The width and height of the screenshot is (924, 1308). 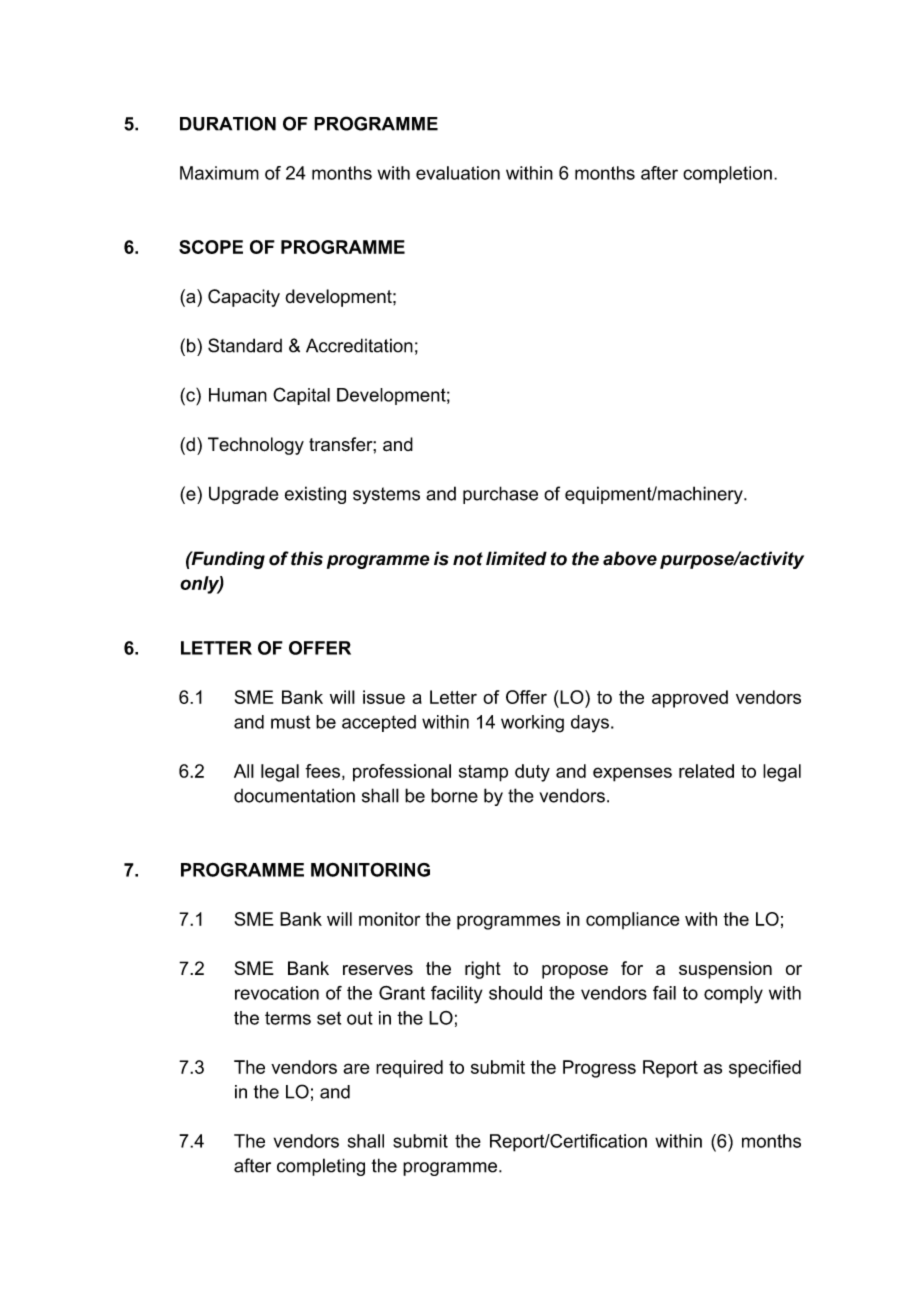 I want to click on approved, so click(x=690, y=699).
